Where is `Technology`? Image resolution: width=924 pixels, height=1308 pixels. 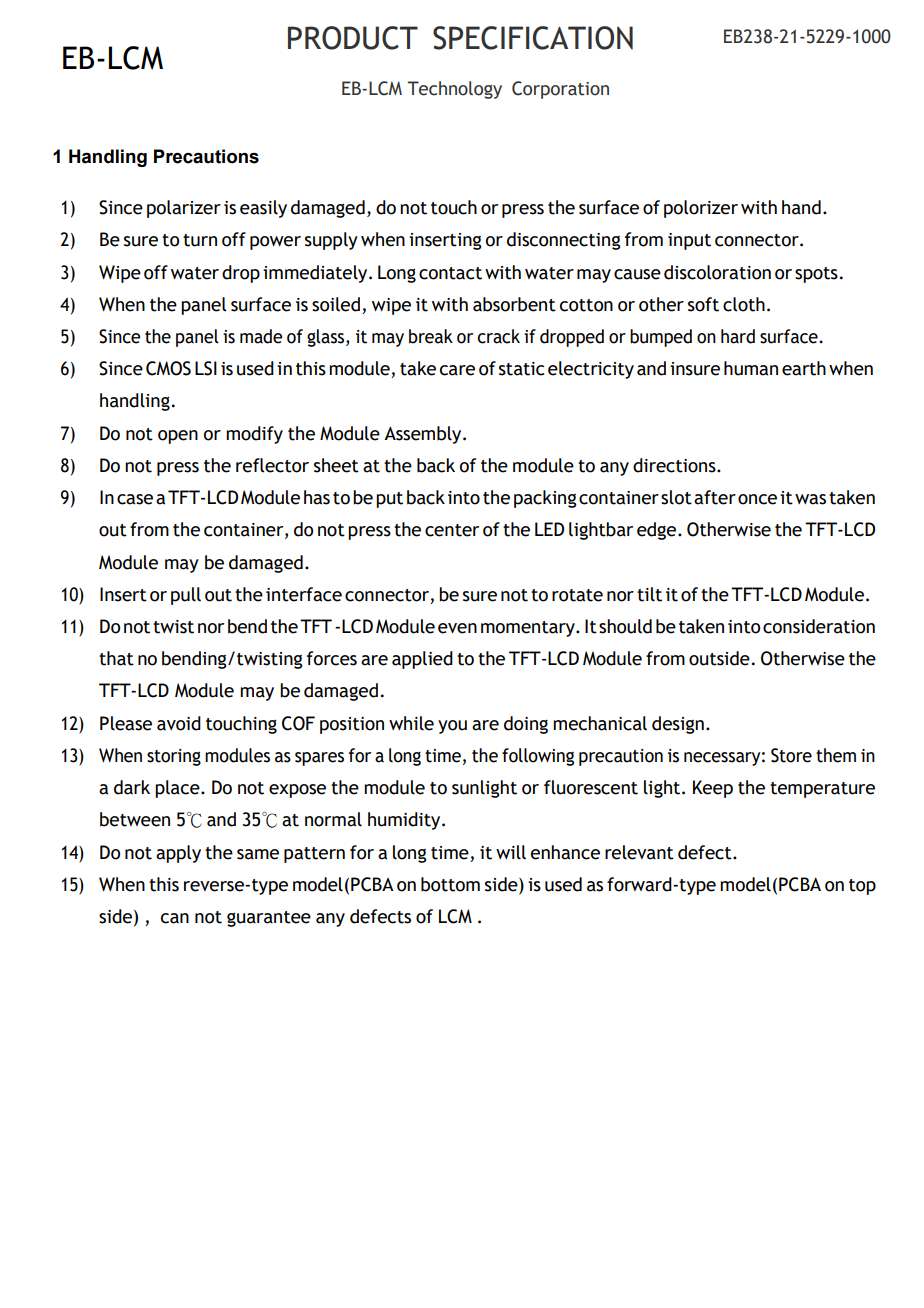 Technology is located at coordinates (454, 90).
